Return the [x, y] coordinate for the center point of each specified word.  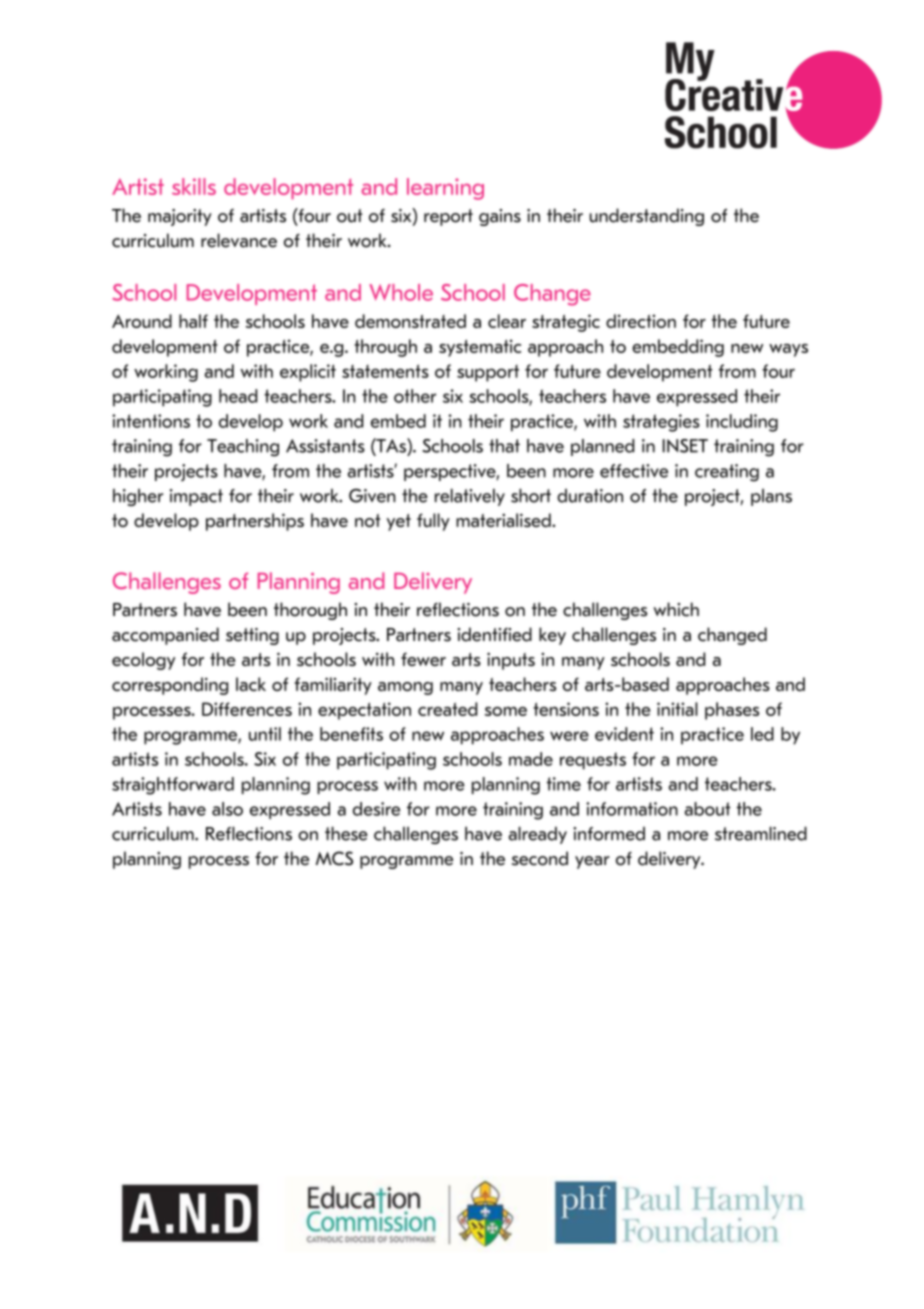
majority [180, 217]
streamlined [761, 833]
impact [196, 497]
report [448, 217]
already [538, 835]
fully [433, 522]
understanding [647, 217]
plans [771, 497]
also [227, 809]
